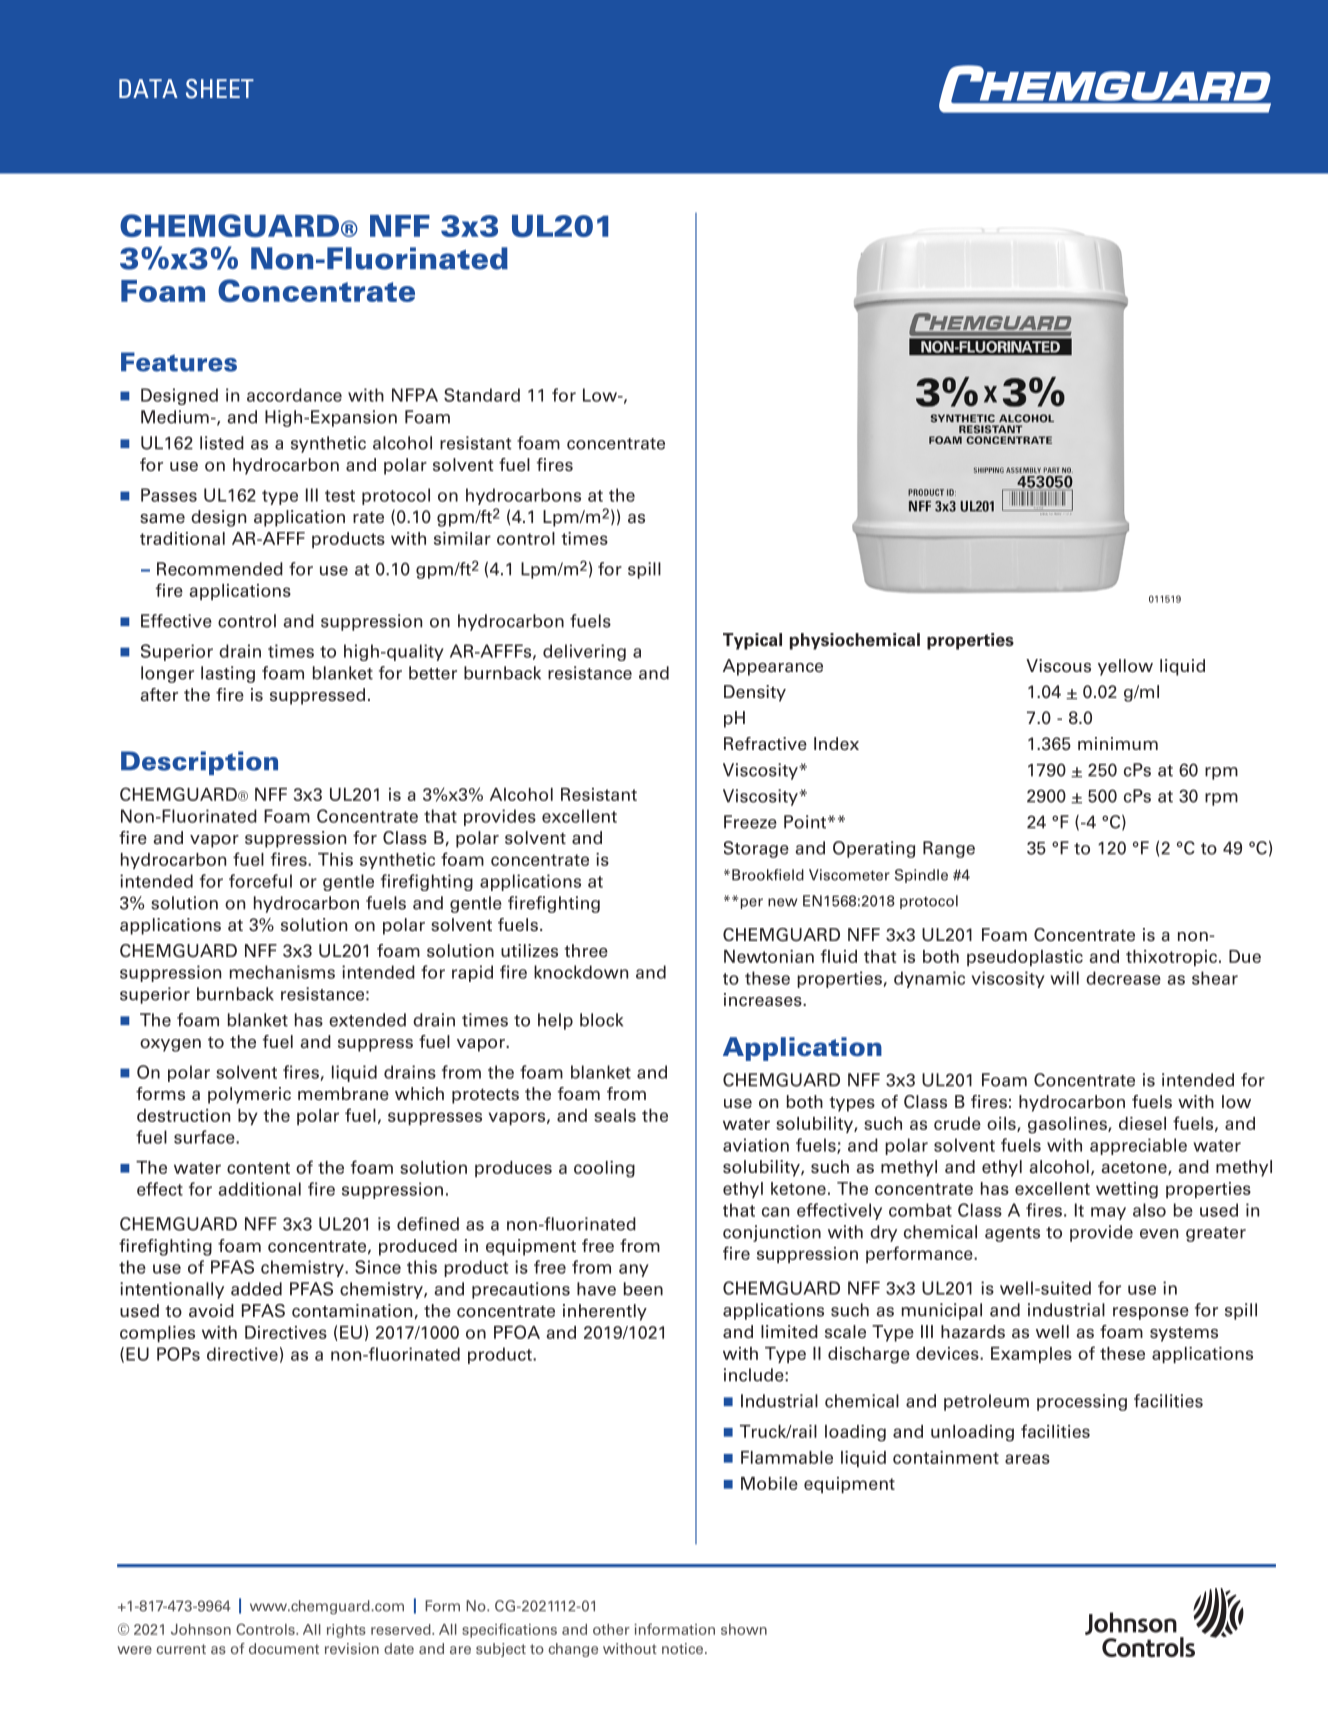 The width and height of the image is (1328, 1718). What do you see at coordinates (1058, 666) in the image?
I see `Viscous` at bounding box center [1058, 666].
